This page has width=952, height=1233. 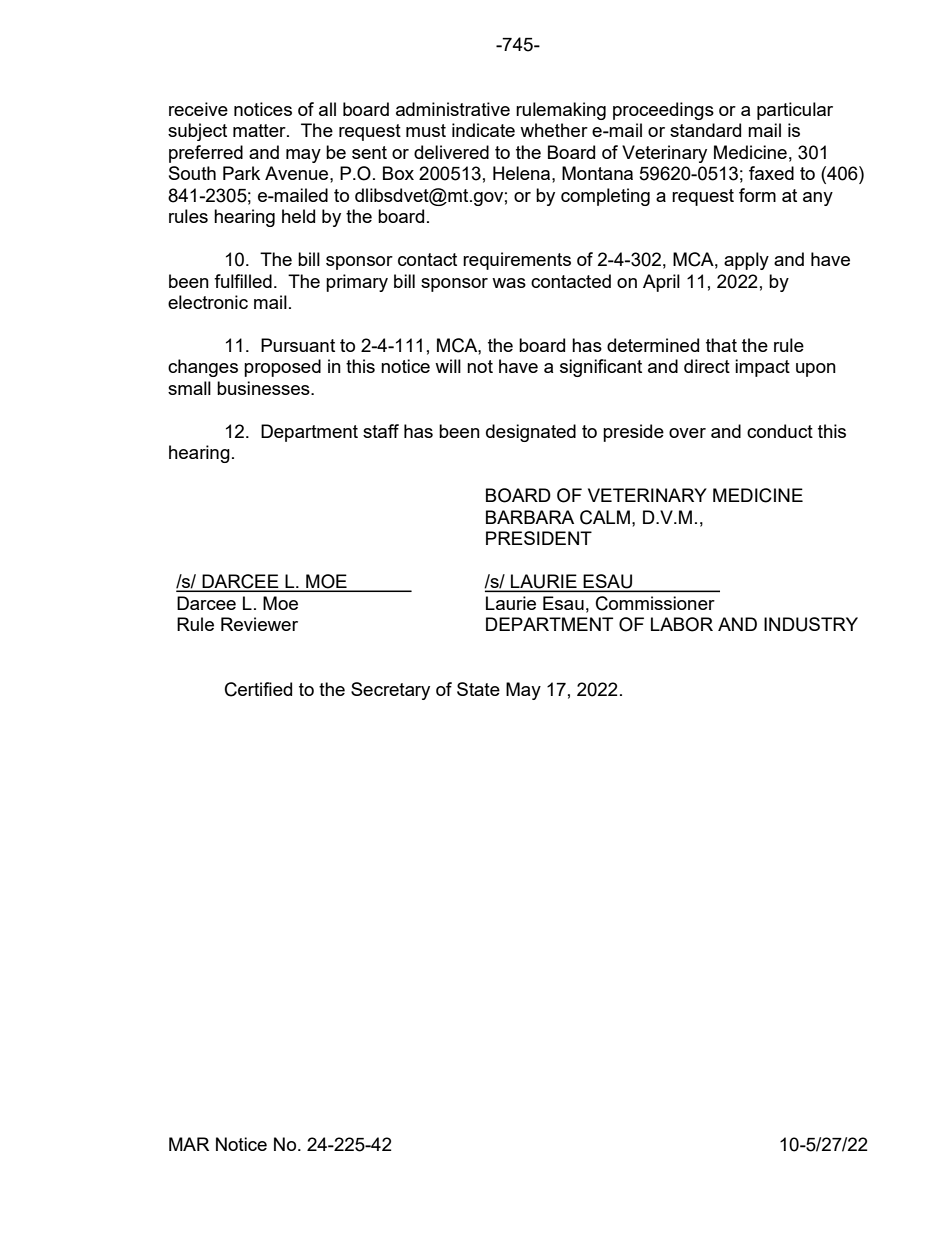 I want to click on designated, so click(x=531, y=433).
